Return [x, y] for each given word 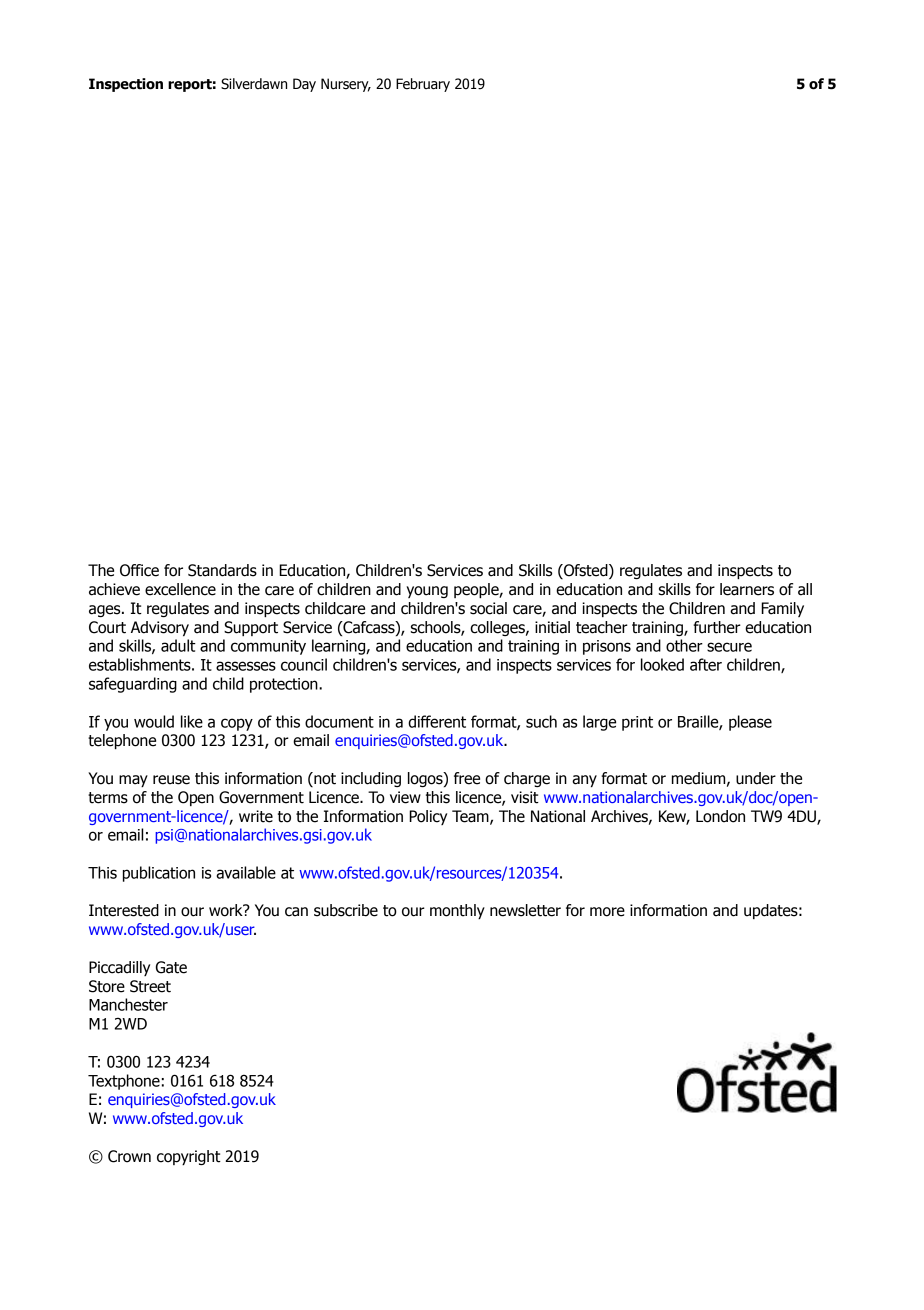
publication [159, 874]
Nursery [346, 85]
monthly [457, 911]
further [717, 627]
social [488, 608]
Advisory [160, 628]
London [720, 816]
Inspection [126, 85]
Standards [222, 570]
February [423, 85]
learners [747, 589]
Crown [129, 1156]
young [427, 592]
